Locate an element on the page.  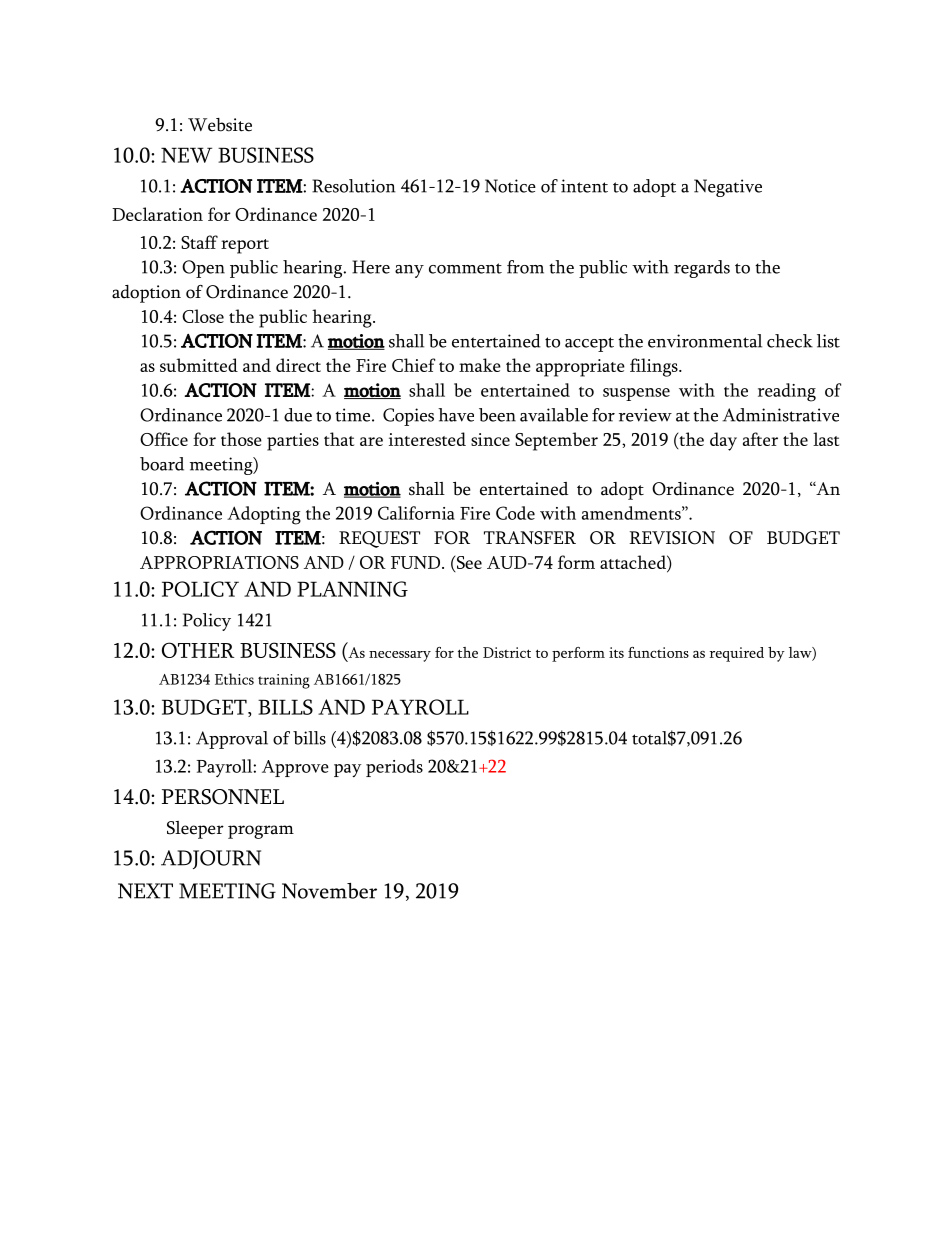
Negative is located at coordinates (728, 188).
